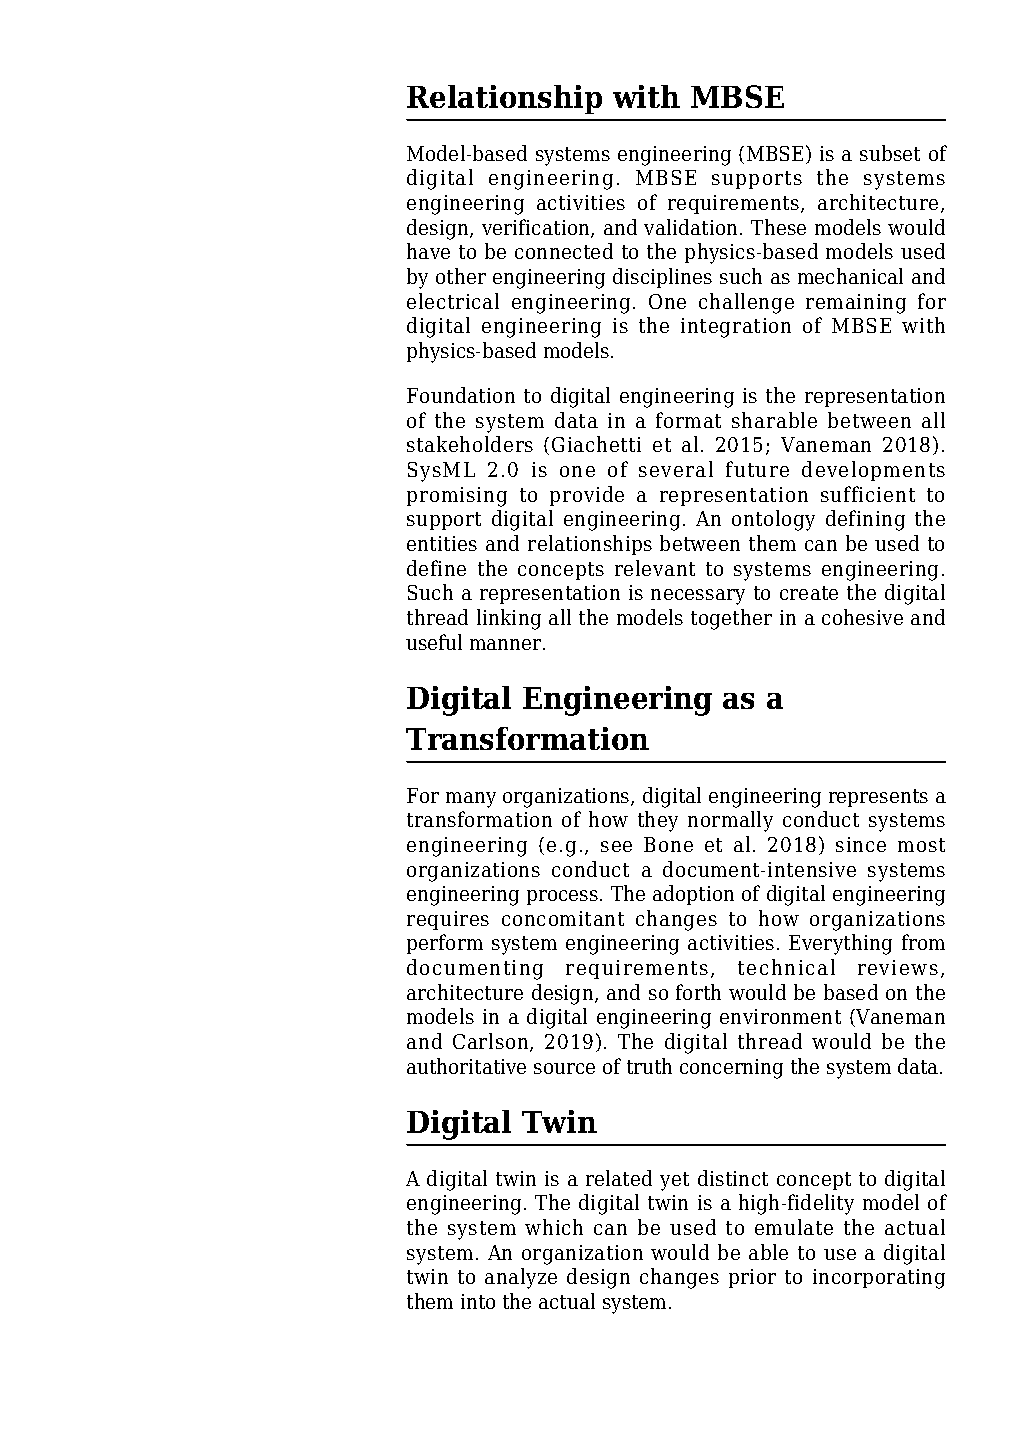 The image size is (1019, 1441). Describe the element at coordinates (492, 1042) in the screenshot. I see `Carlson` at that location.
